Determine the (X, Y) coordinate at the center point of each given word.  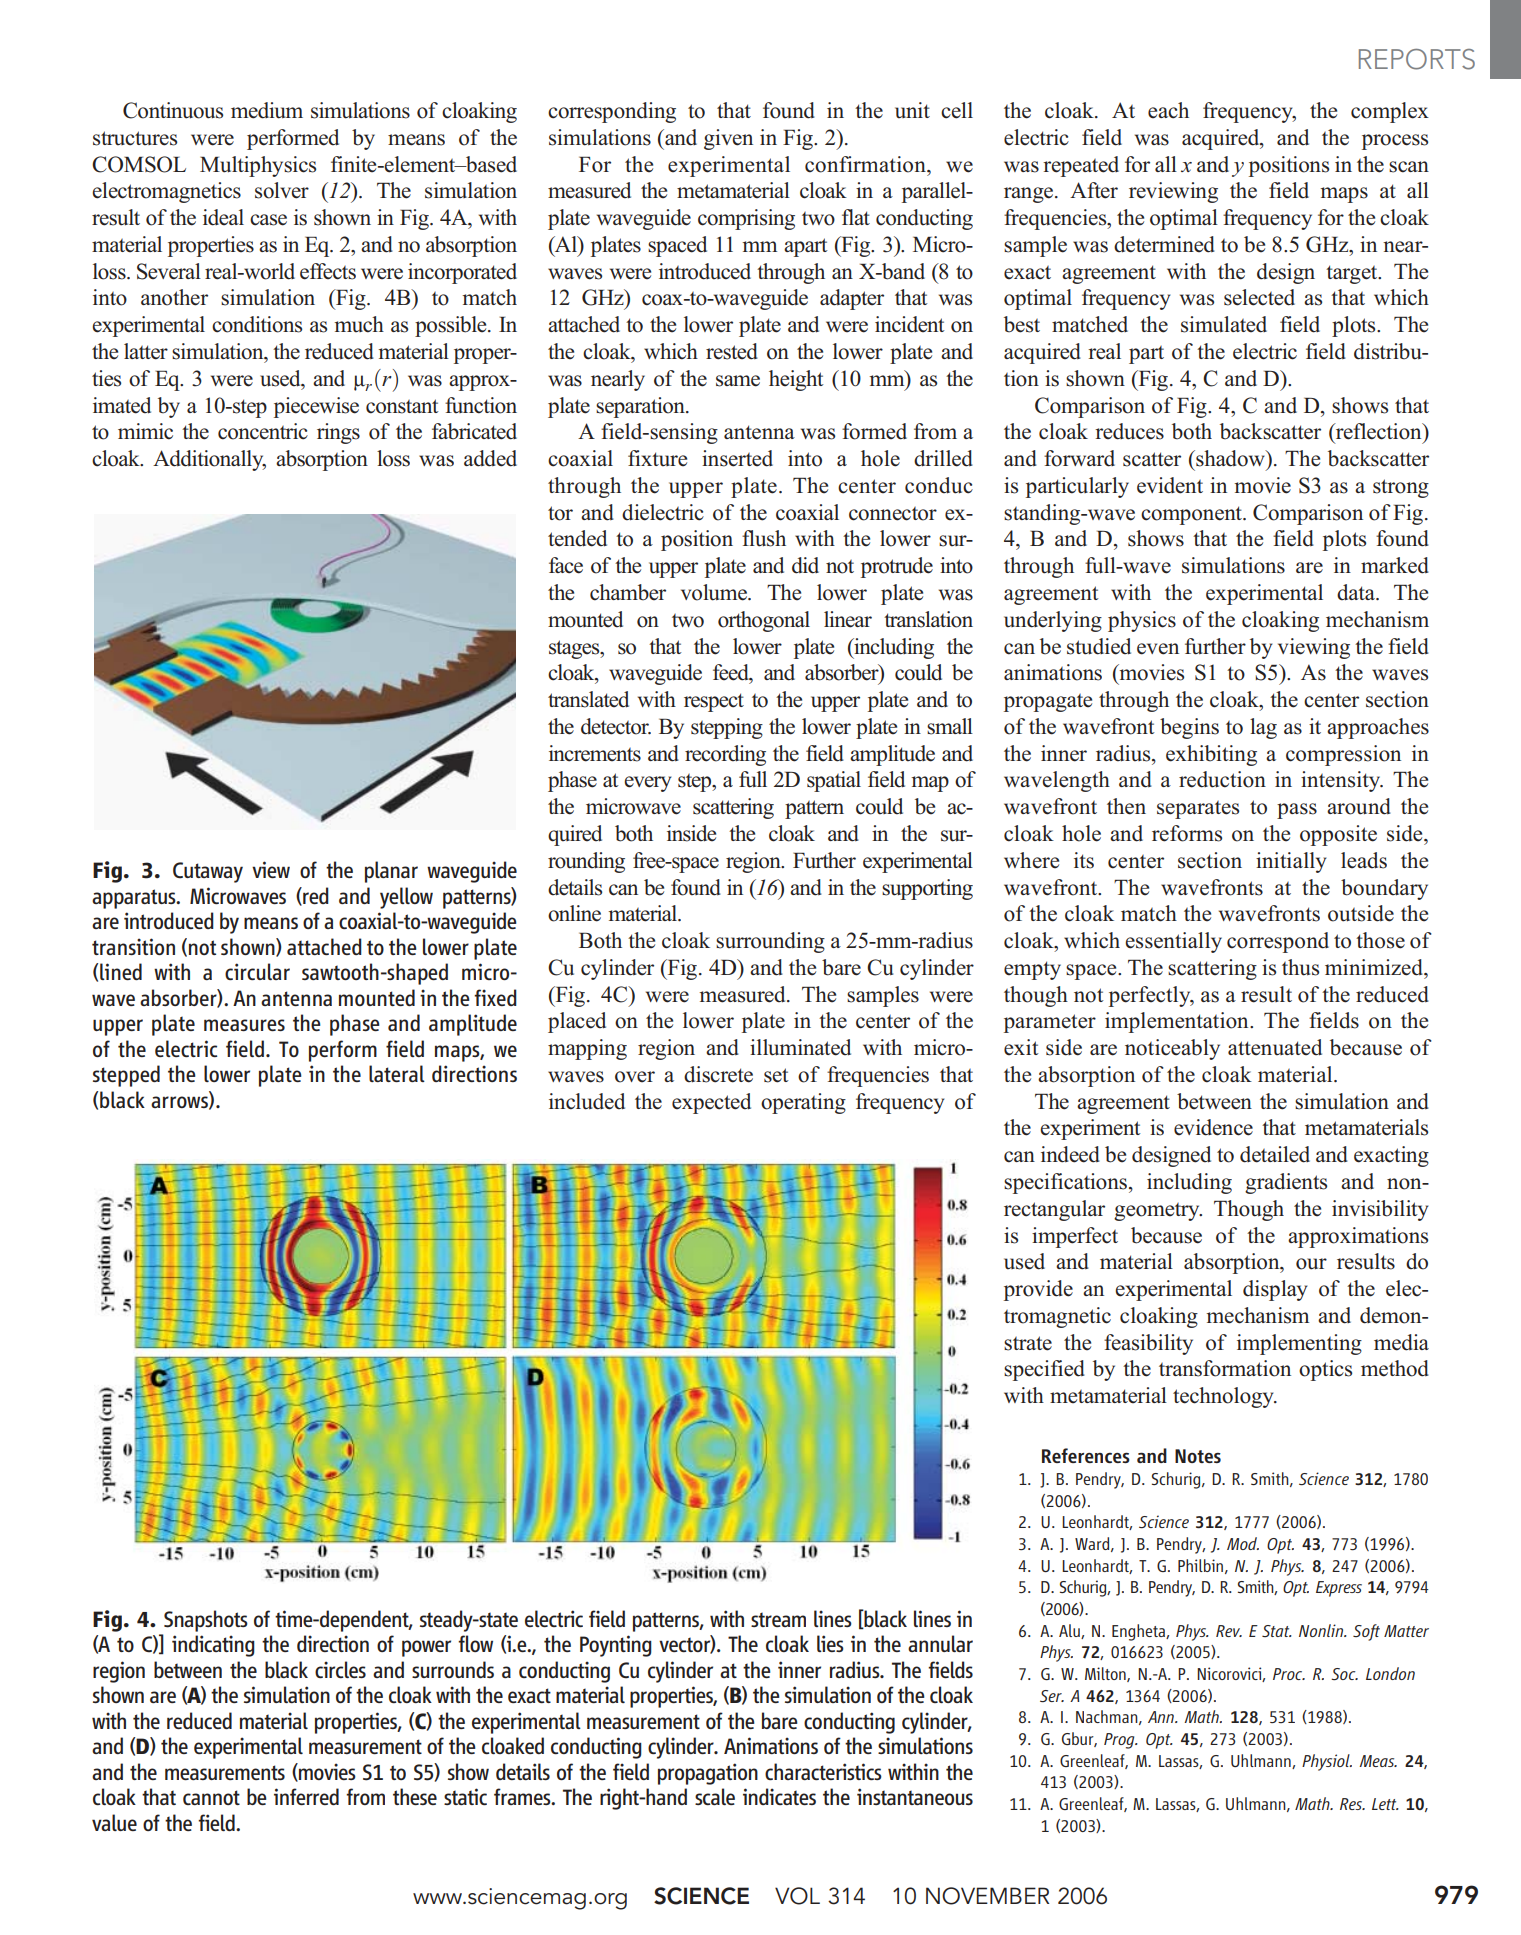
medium (267, 110)
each (1168, 110)
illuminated (800, 1047)
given (728, 139)
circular (257, 971)
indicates (779, 1796)
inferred (306, 1796)
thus (1300, 967)
